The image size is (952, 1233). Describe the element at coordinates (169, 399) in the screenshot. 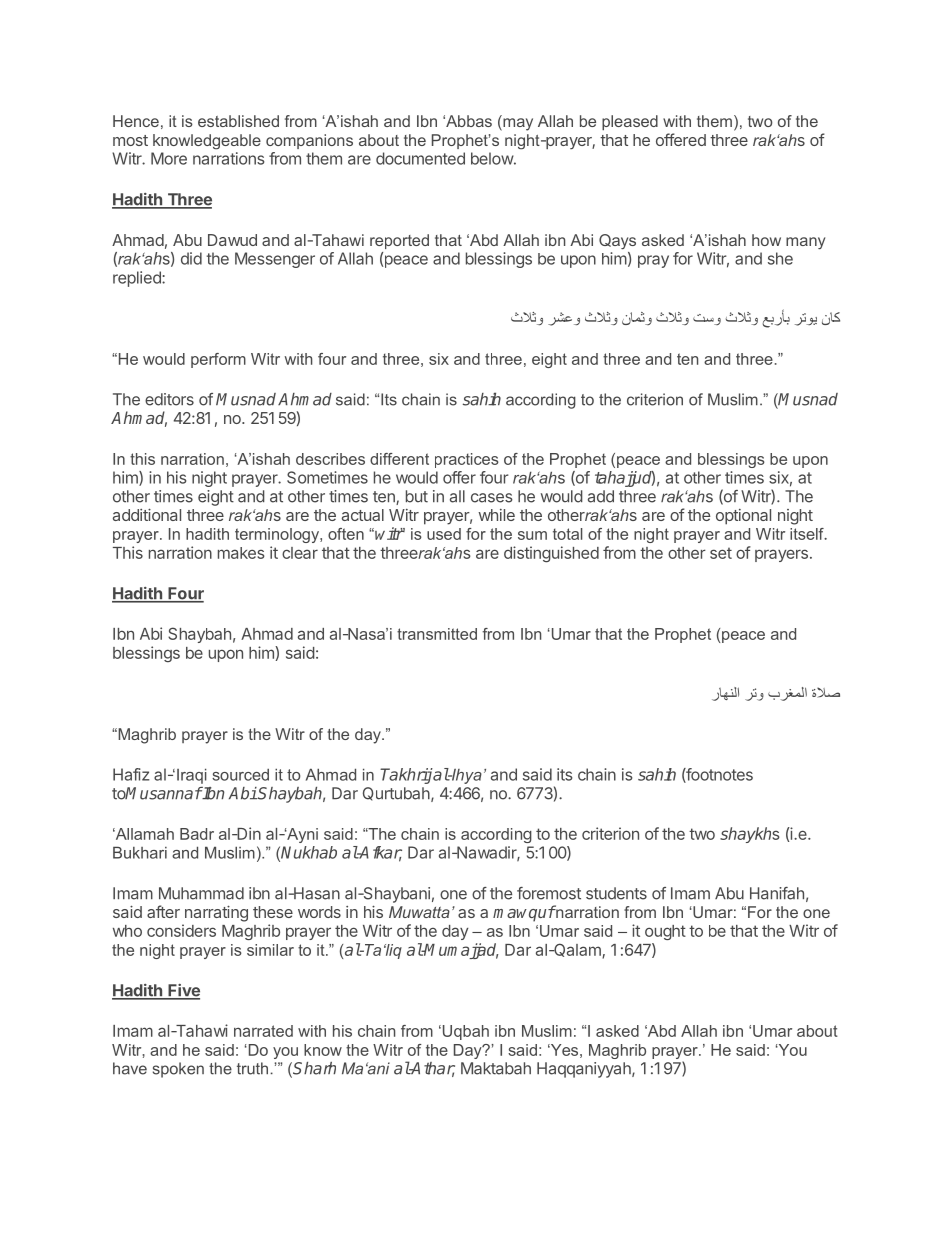

I see `editors` at that location.
